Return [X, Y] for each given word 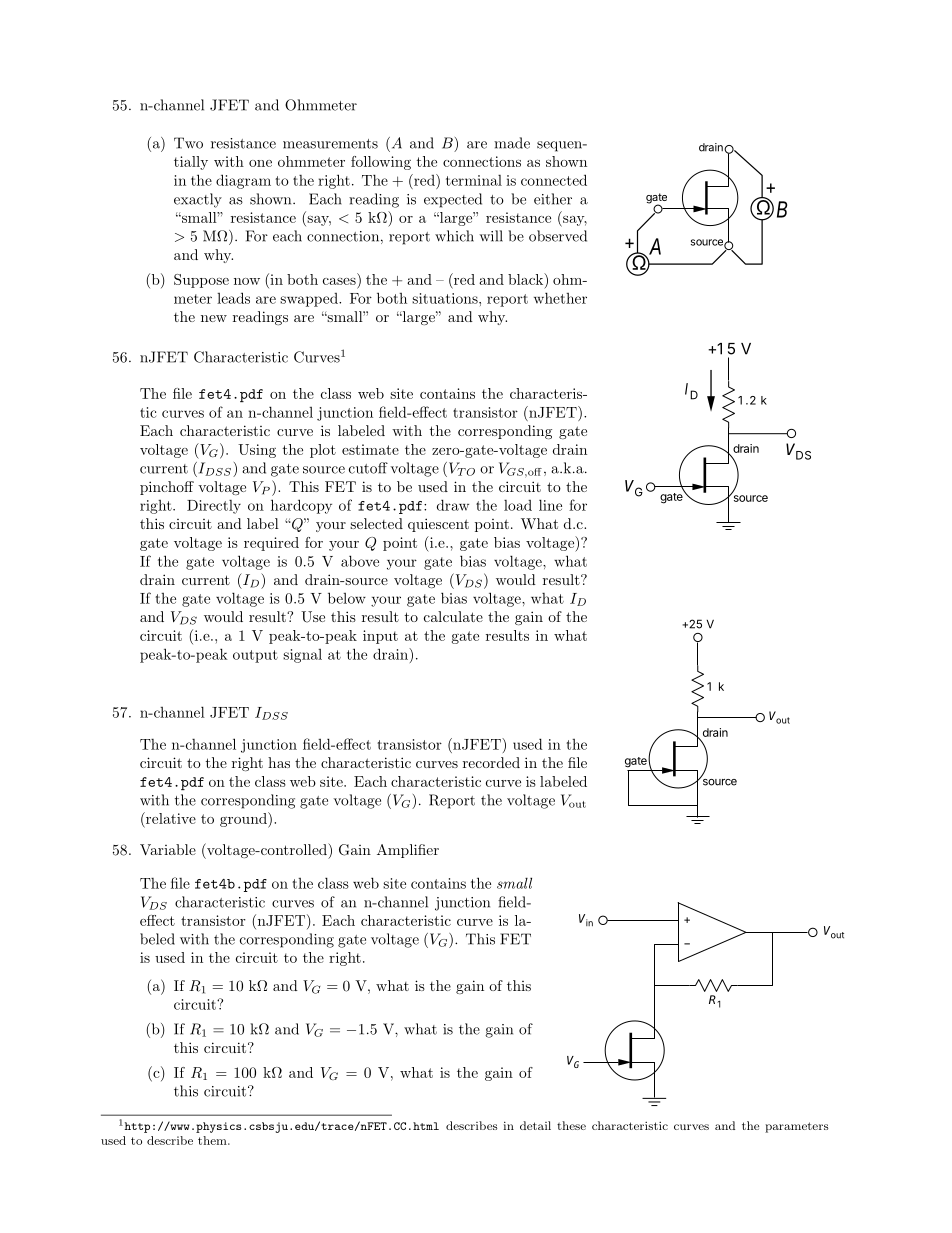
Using [257, 451]
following [381, 163]
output [255, 656]
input [380, 637]
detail [535, 1125]
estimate [370, 449]
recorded [491, 762]
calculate [453, 616]
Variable [168, 849]
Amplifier [408, 851]
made [512, 143]
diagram [243, 181]
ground [244, 820]
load [518, 505]
